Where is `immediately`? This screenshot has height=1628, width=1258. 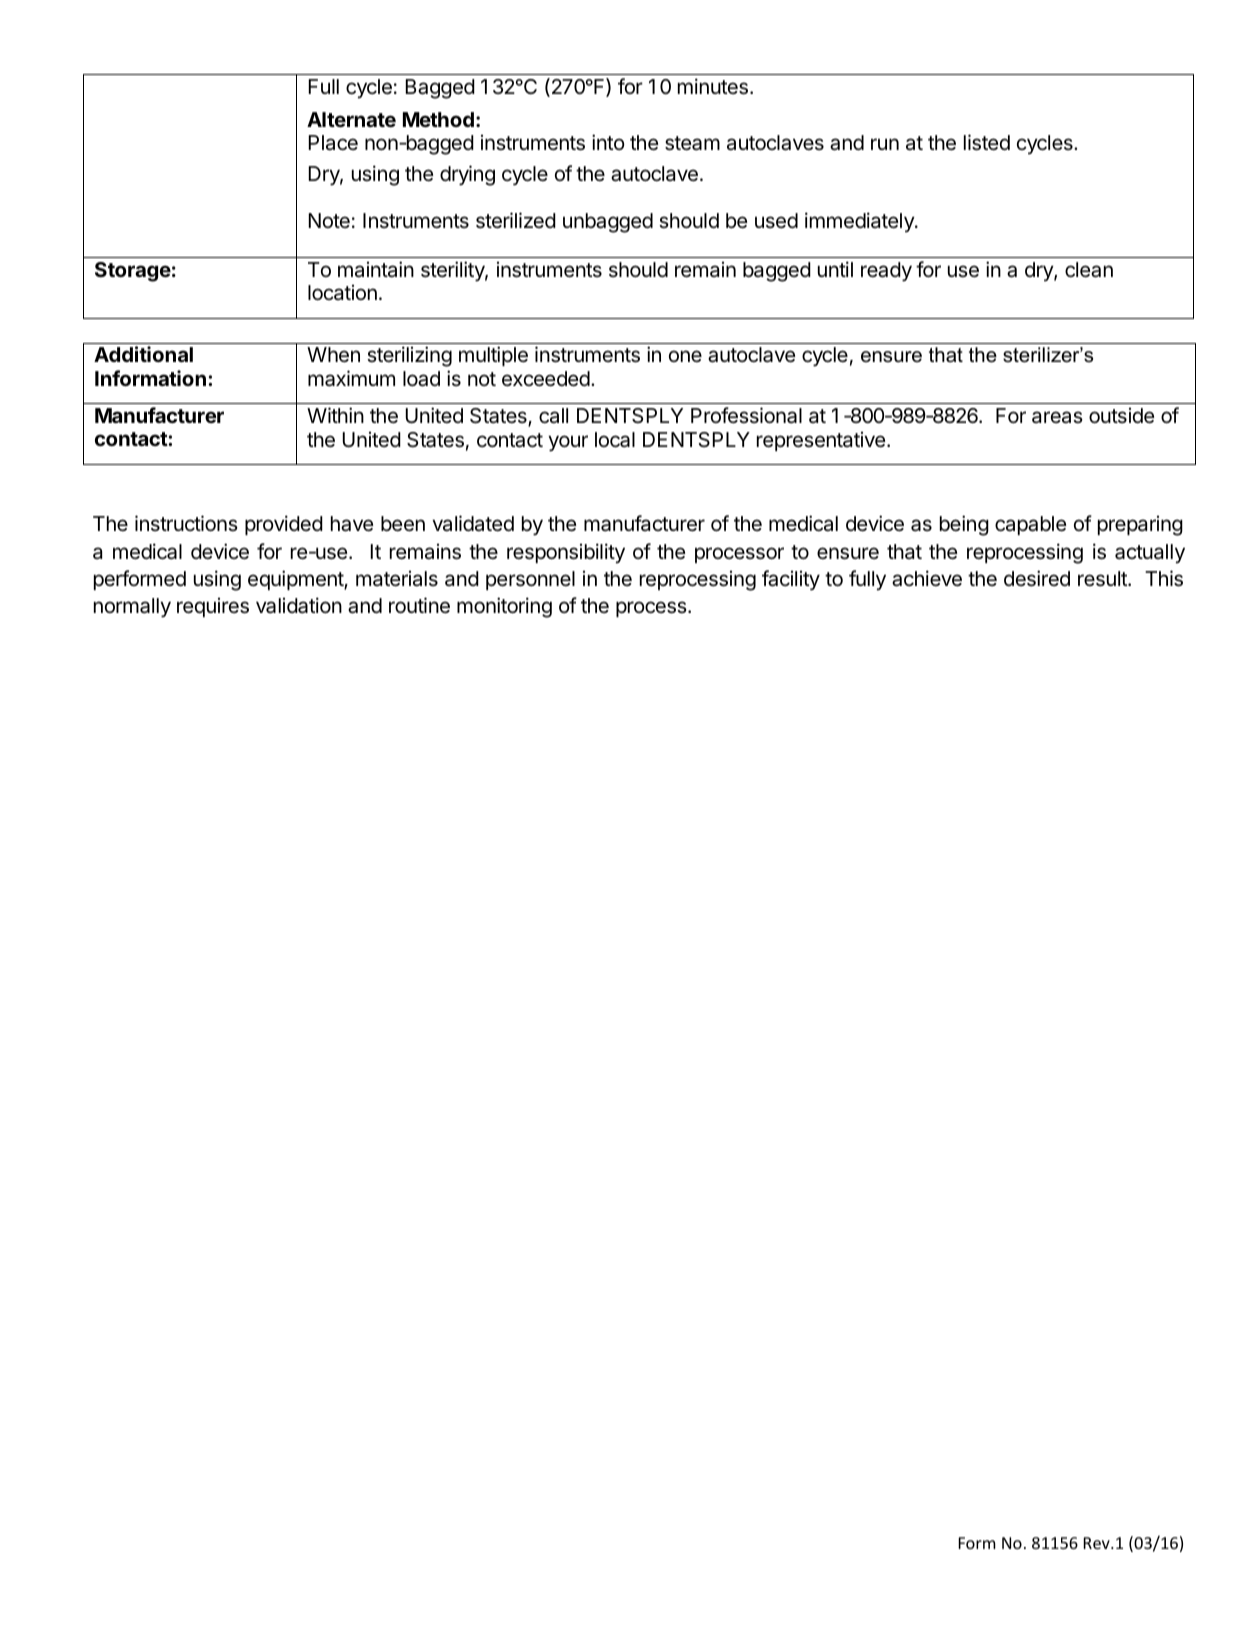 immediately is located at coordinates (860, 222).
